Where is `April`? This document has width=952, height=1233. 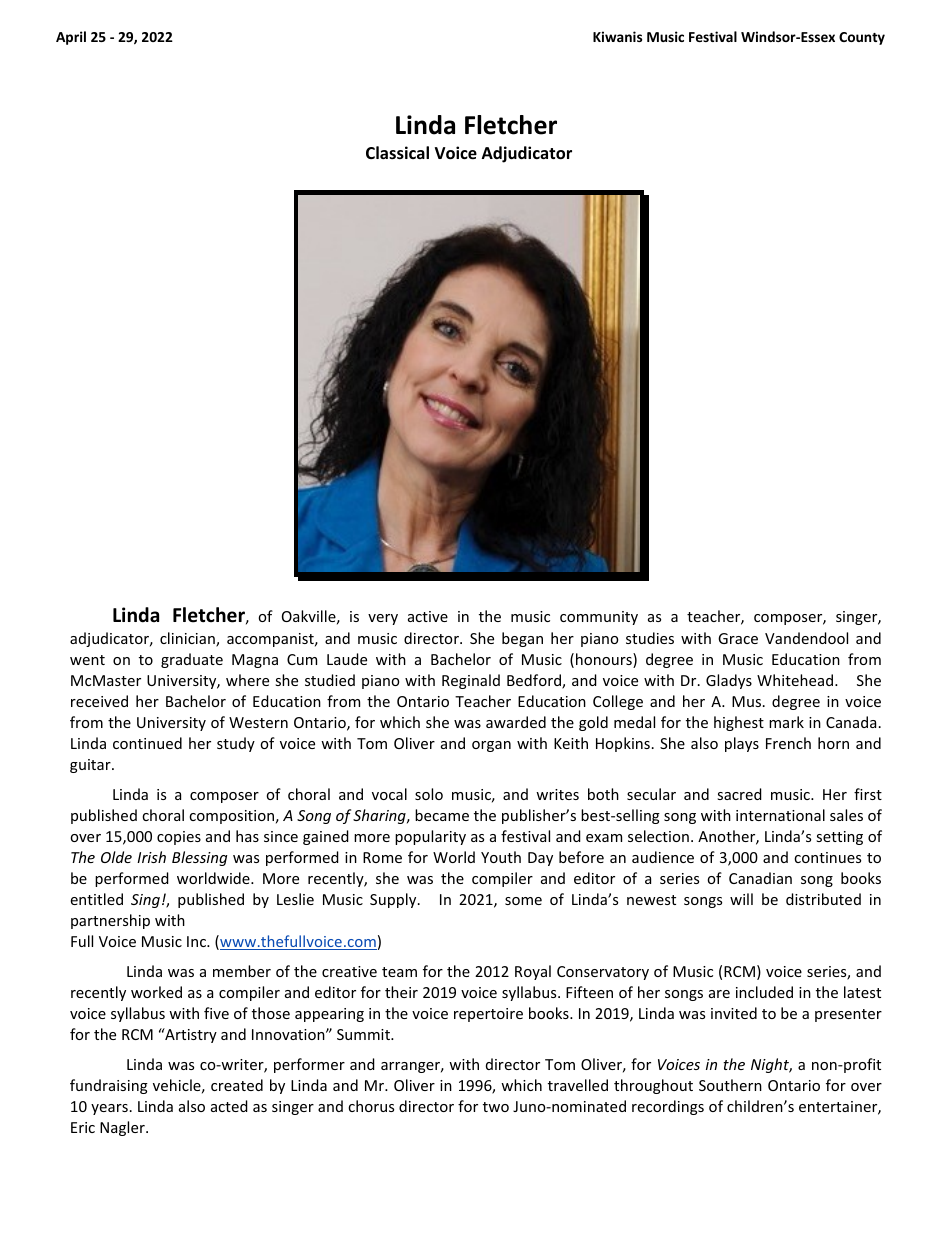 April is located at coordinates (71, 38).
